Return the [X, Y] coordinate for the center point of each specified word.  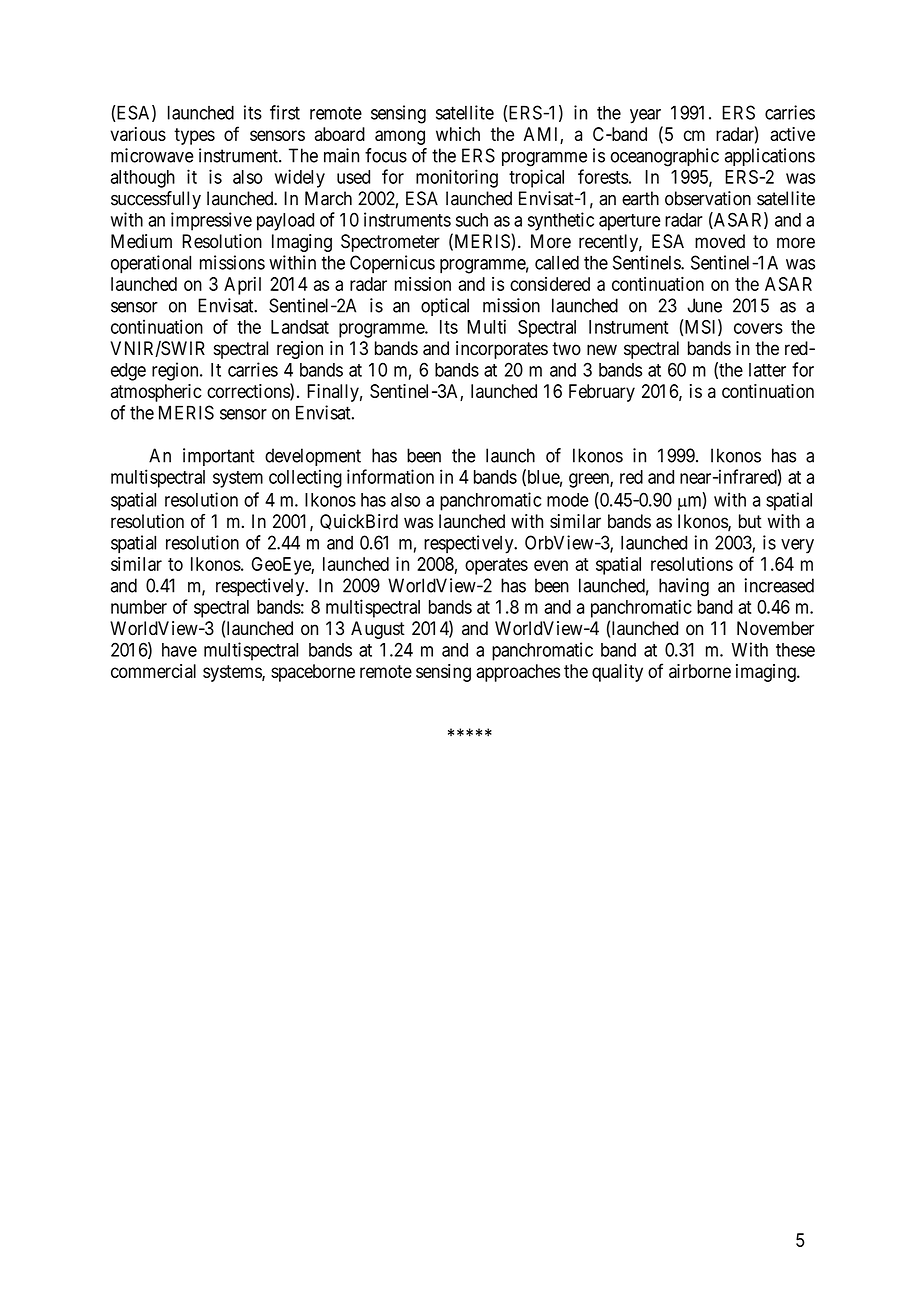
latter [767, 370]
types [194, 136]
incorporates [502, 350]
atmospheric [156, 393]
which [458, 134]
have [179, 650]
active [792, 134]
